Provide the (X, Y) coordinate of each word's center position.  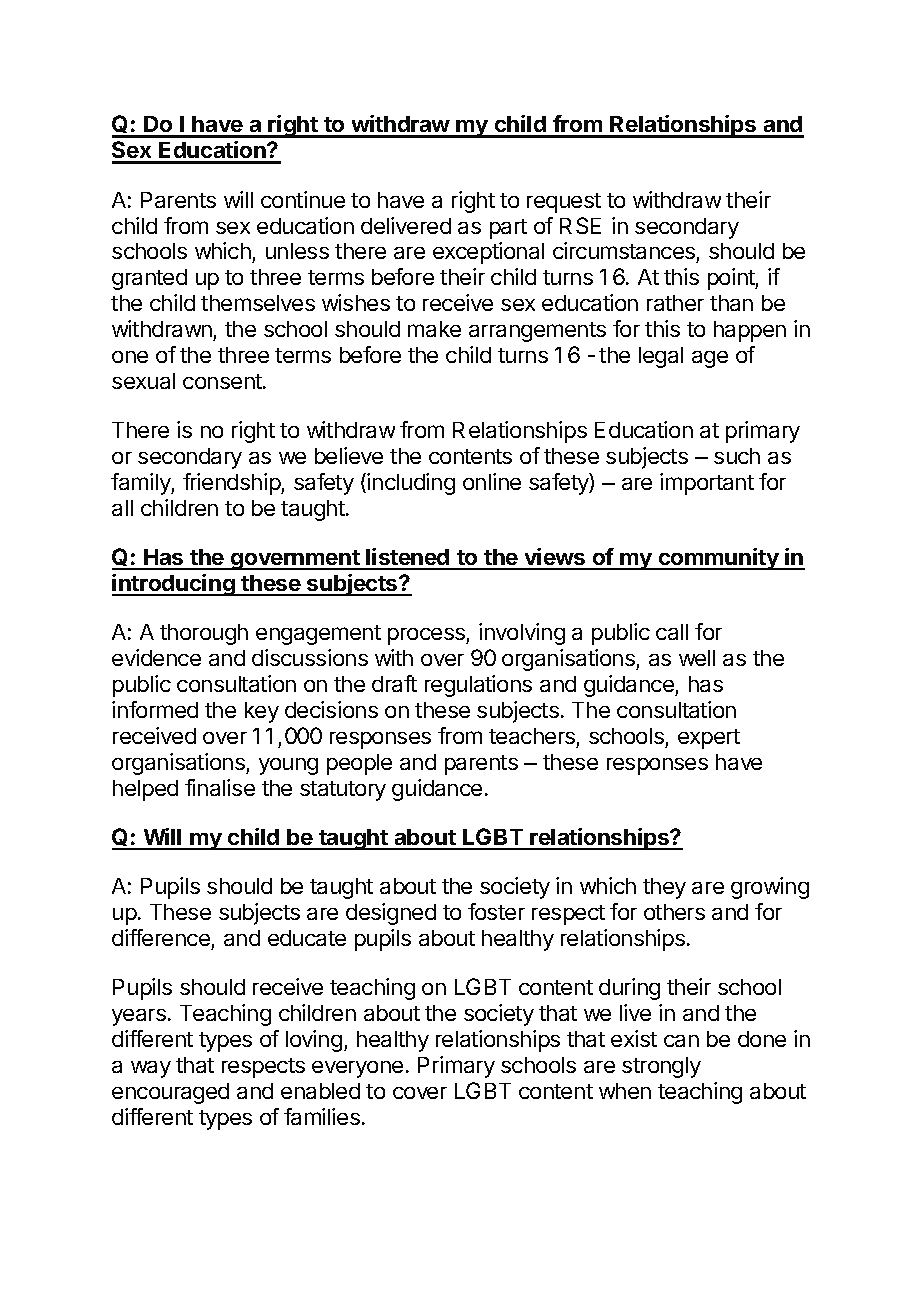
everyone (357, 1069)
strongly (661, 1067)
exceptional (488, 253)
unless (297, 251)
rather (675, 303)
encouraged (170, 1093)
